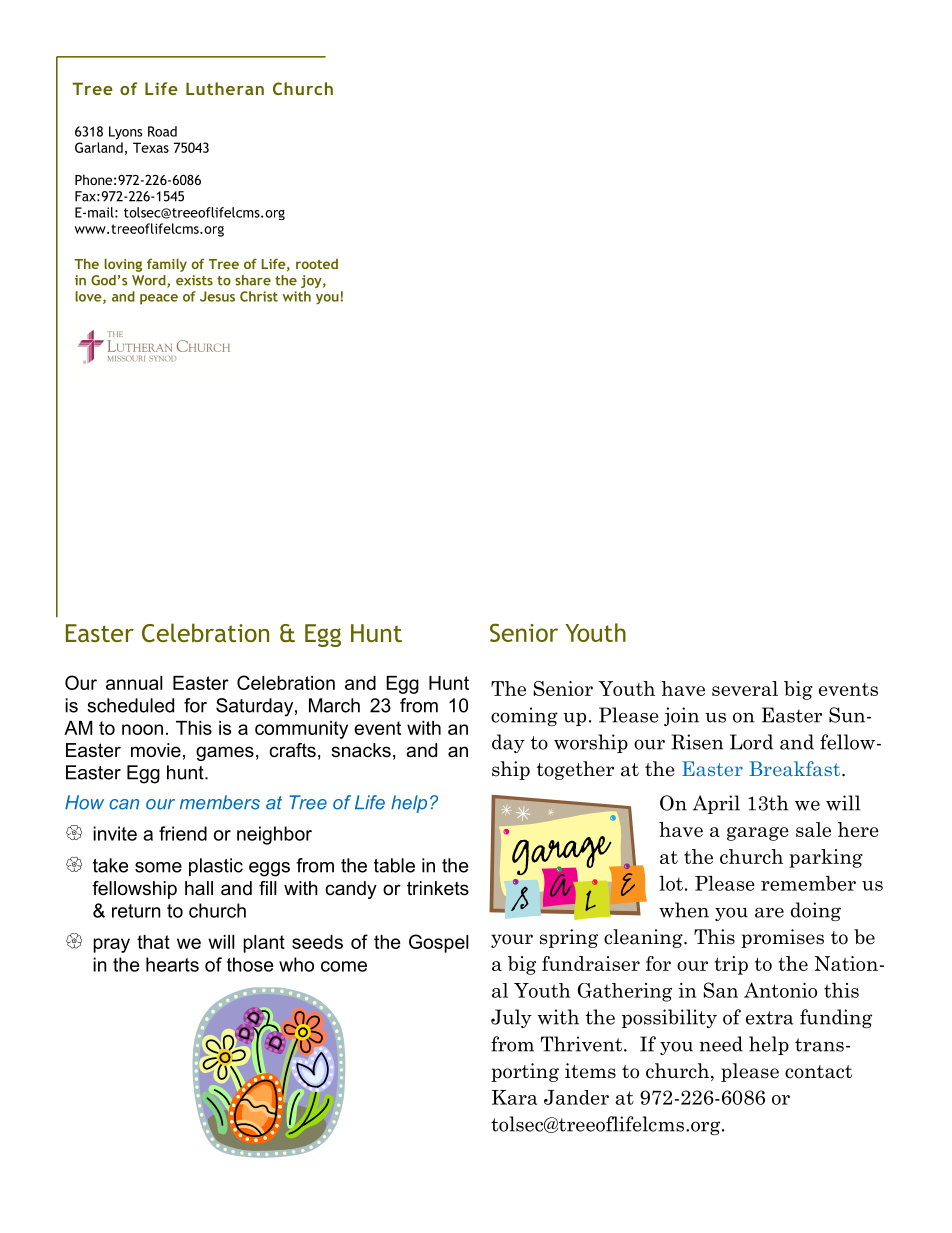 Image resolution: width=952 pixels, height=1233 pixels. What do you see at coordinates (162, 131) in the screenshot?
I see `Road` at bounding box center [162, 131].
